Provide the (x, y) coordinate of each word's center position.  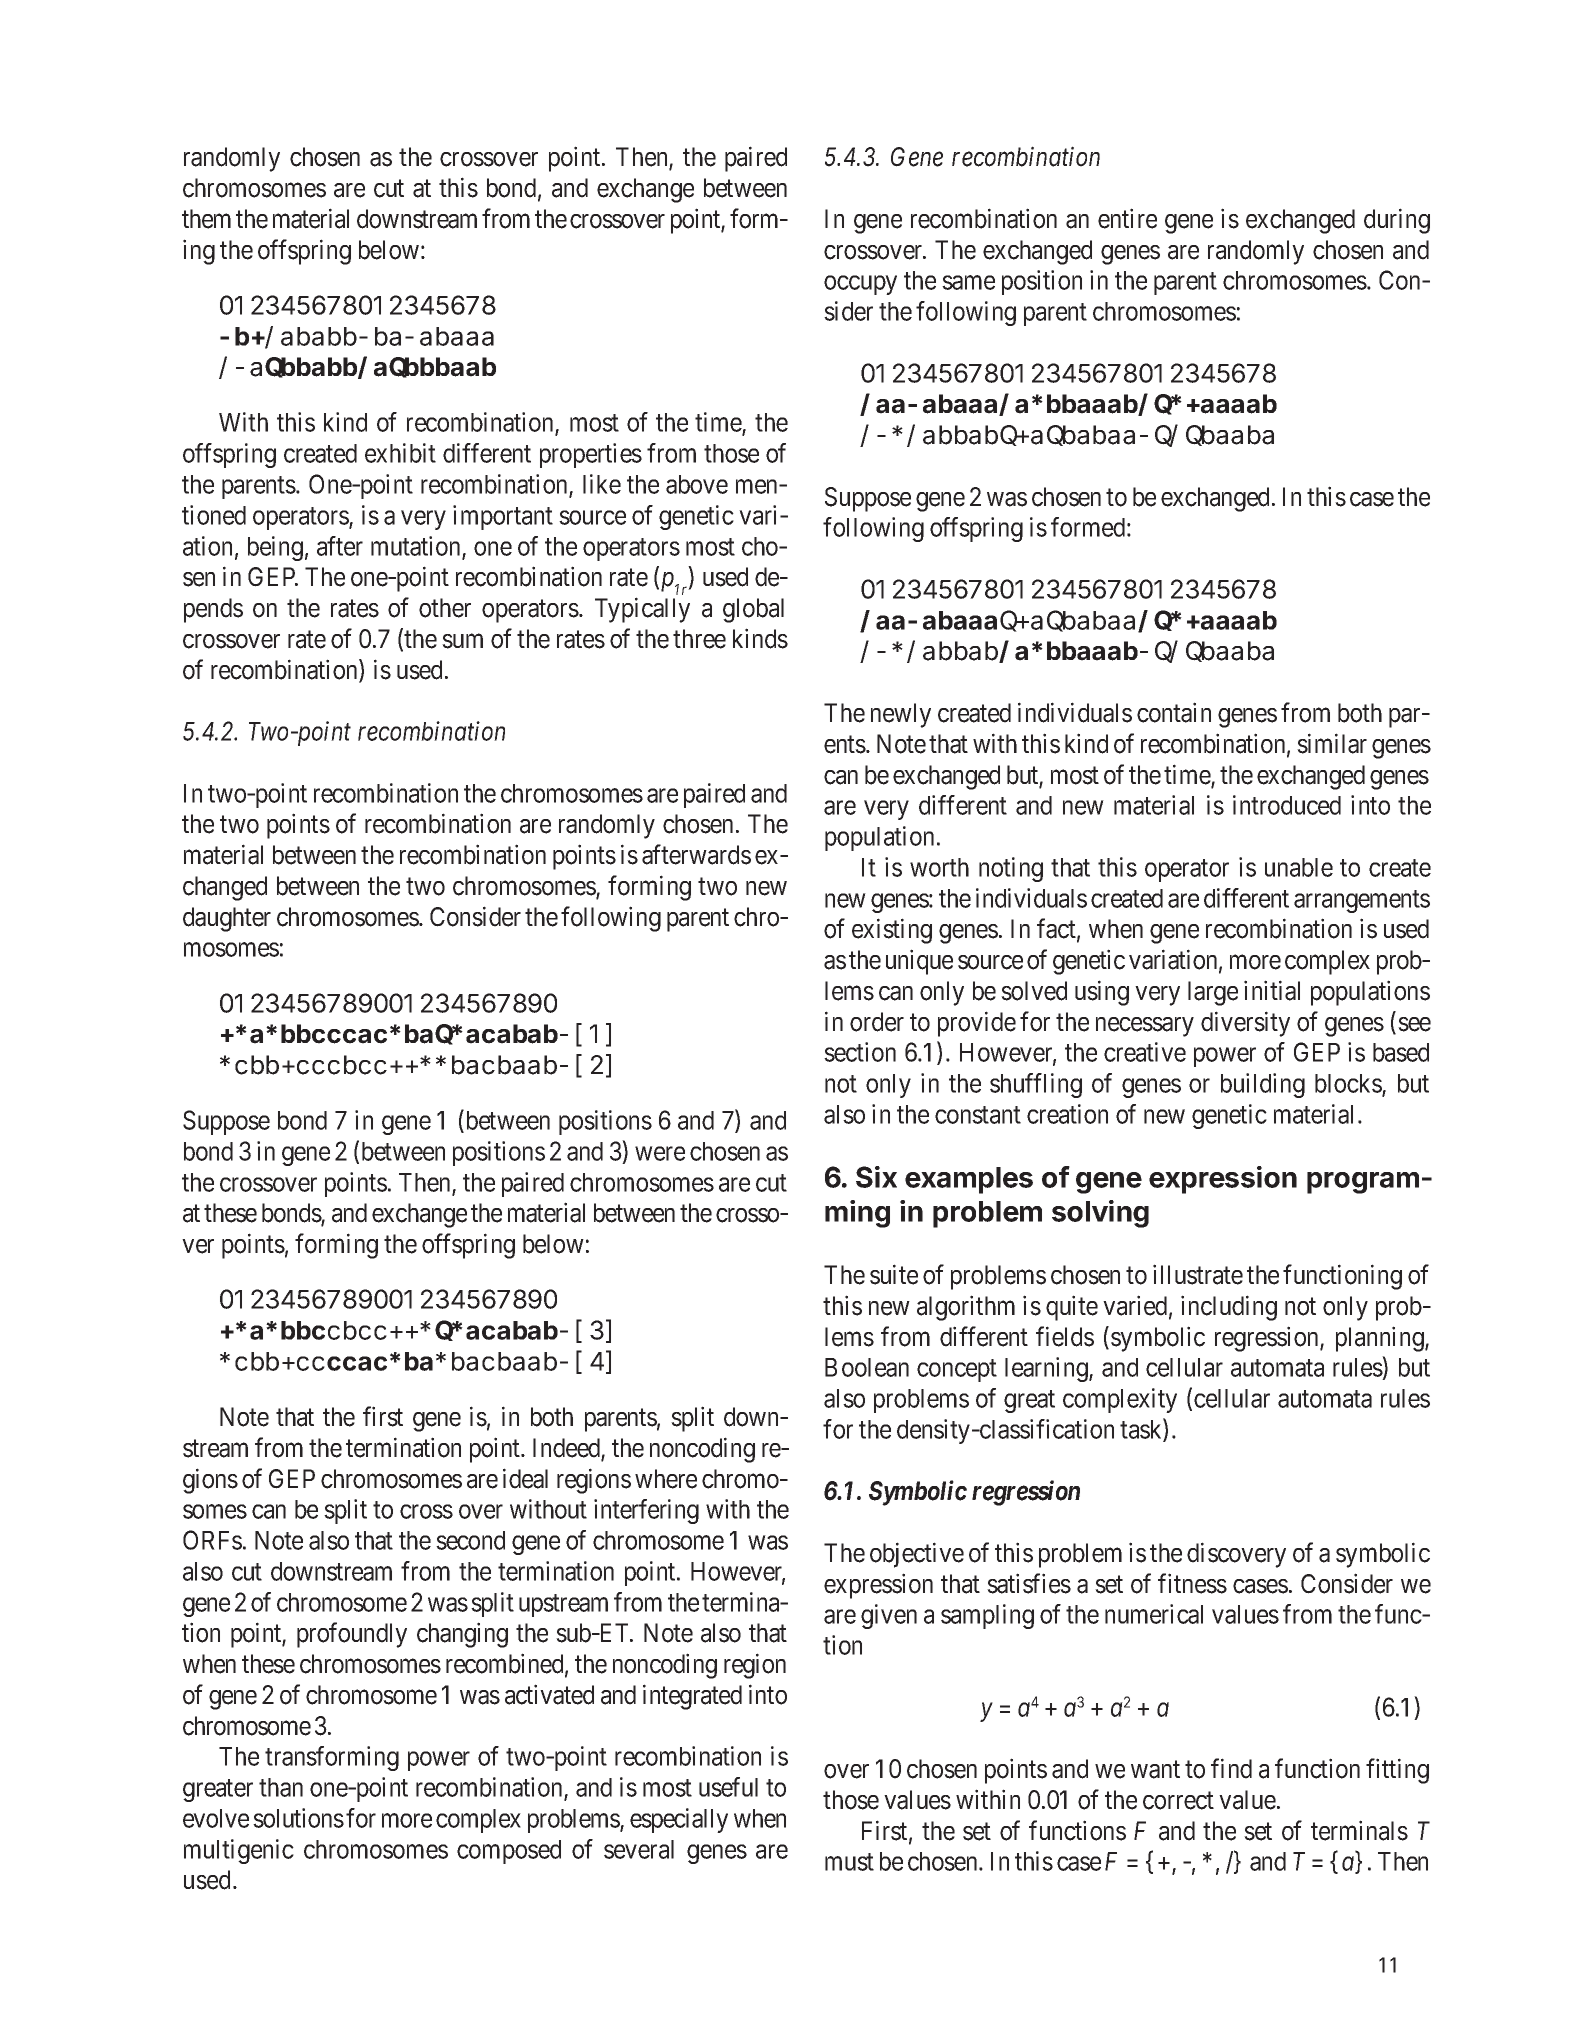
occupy (860, 285)
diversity (1245, 1024)
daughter (227, 919)
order (877, 1022)
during (1397, 221)
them (206, 219)
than (281, 1787)
